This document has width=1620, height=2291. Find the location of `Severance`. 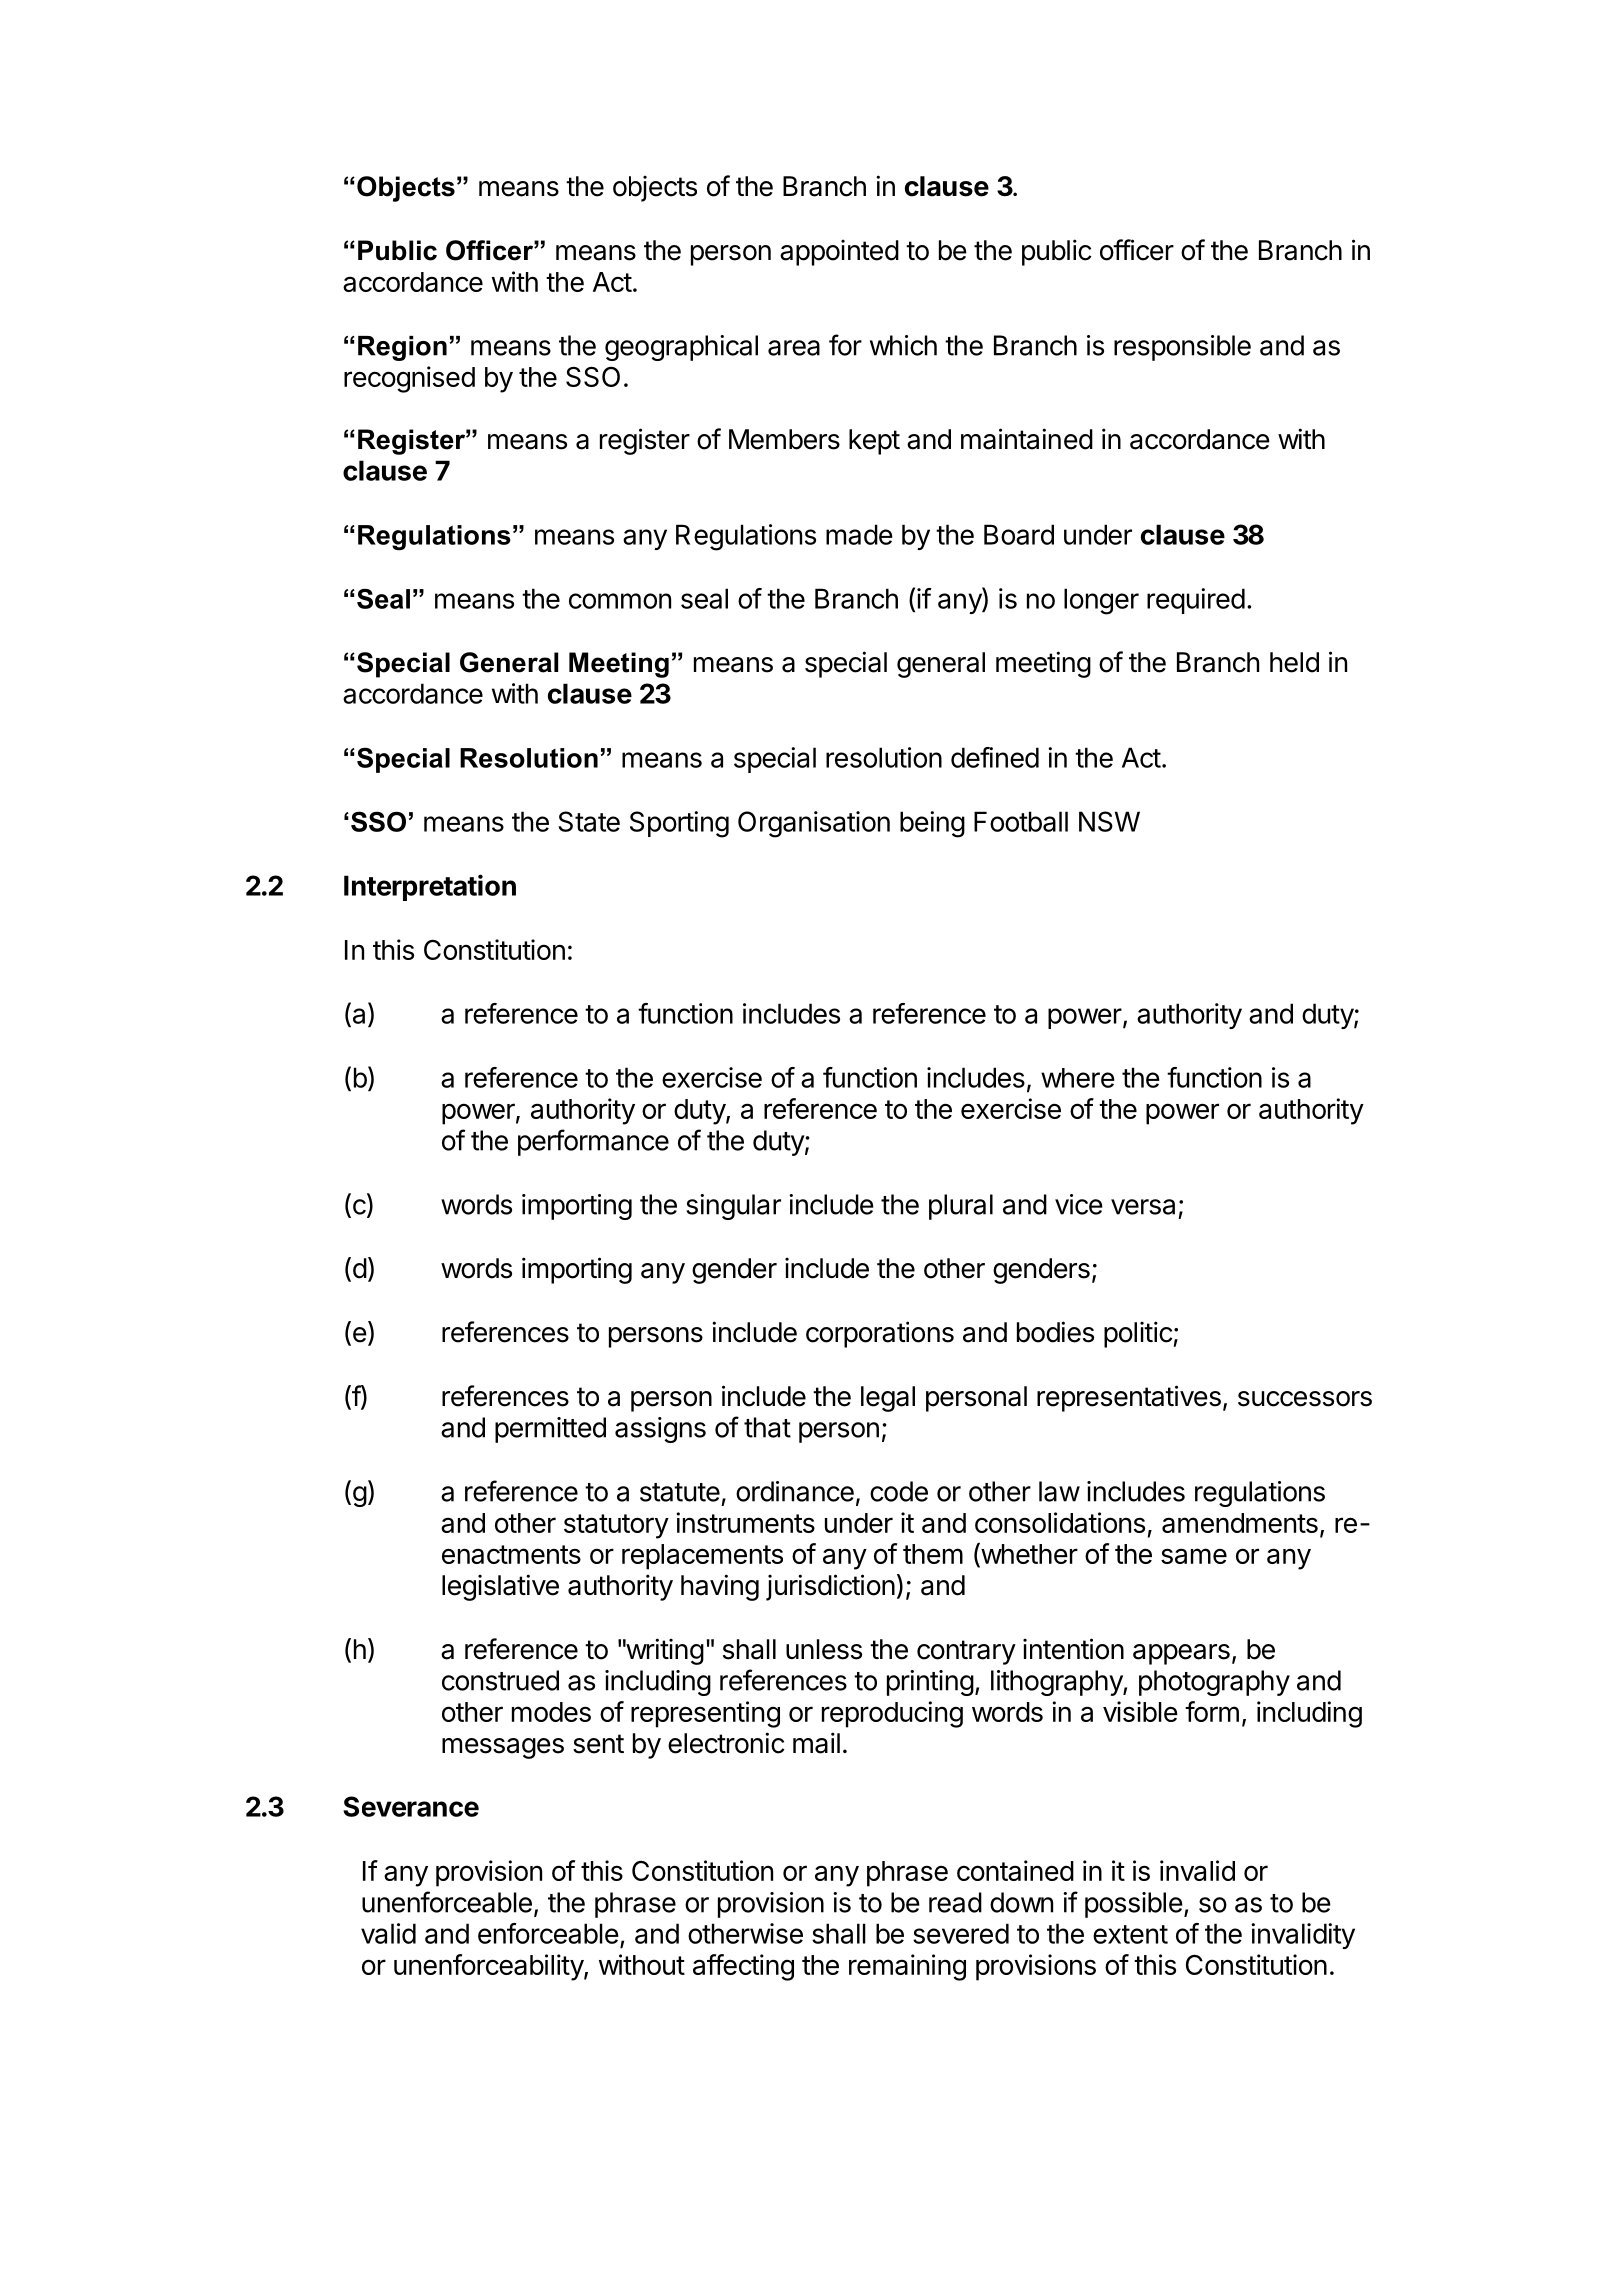

Severance is located at coordinates (411, 1806).
